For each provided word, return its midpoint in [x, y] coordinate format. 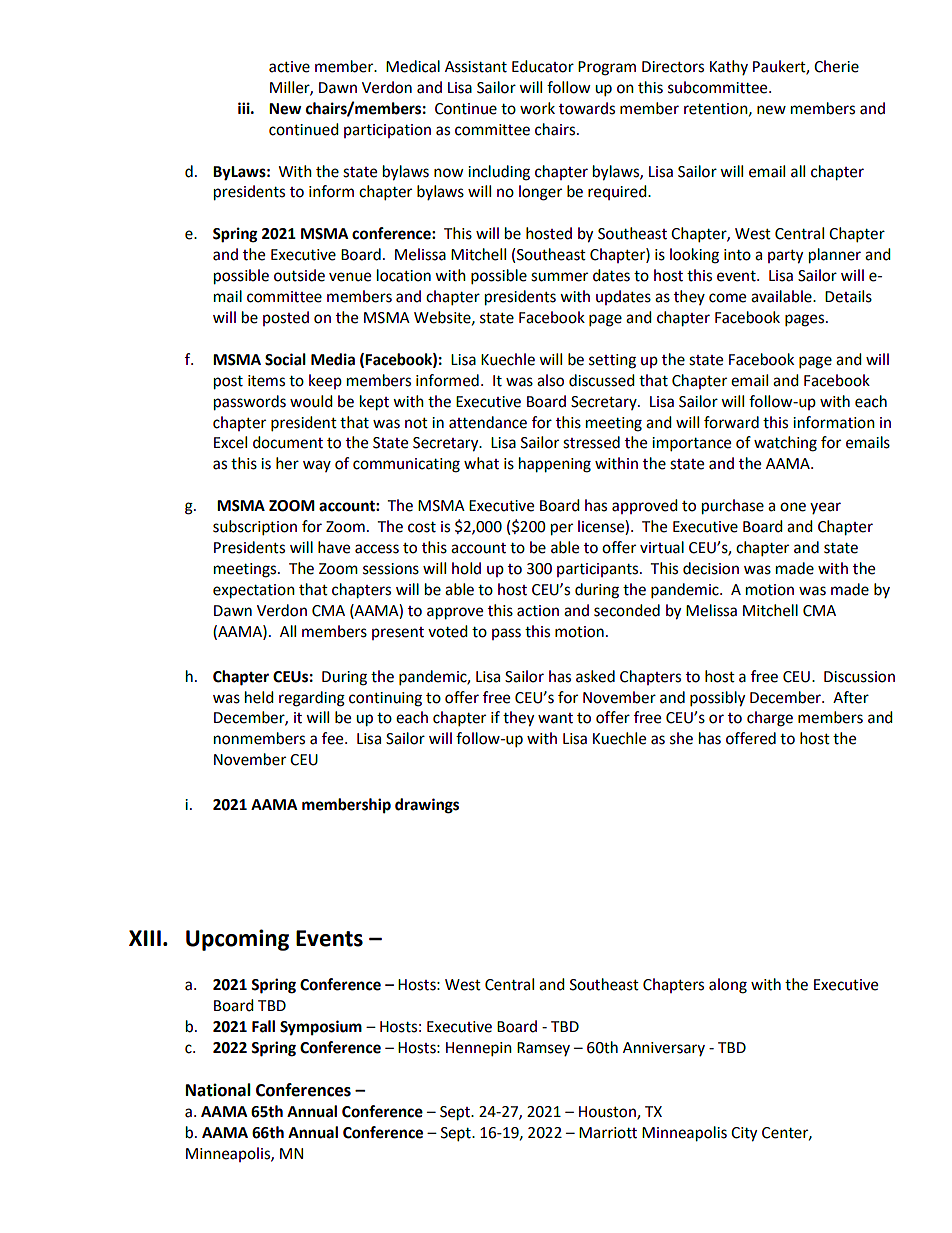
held [259, 697]
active [289, 67]
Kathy [729, 67]
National [218, 1090]
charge [770, 719]
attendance [488, 422]
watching [785, 444]
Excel [230, 442]
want [555, 718]
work [537, 108]
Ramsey [543, 1049]
